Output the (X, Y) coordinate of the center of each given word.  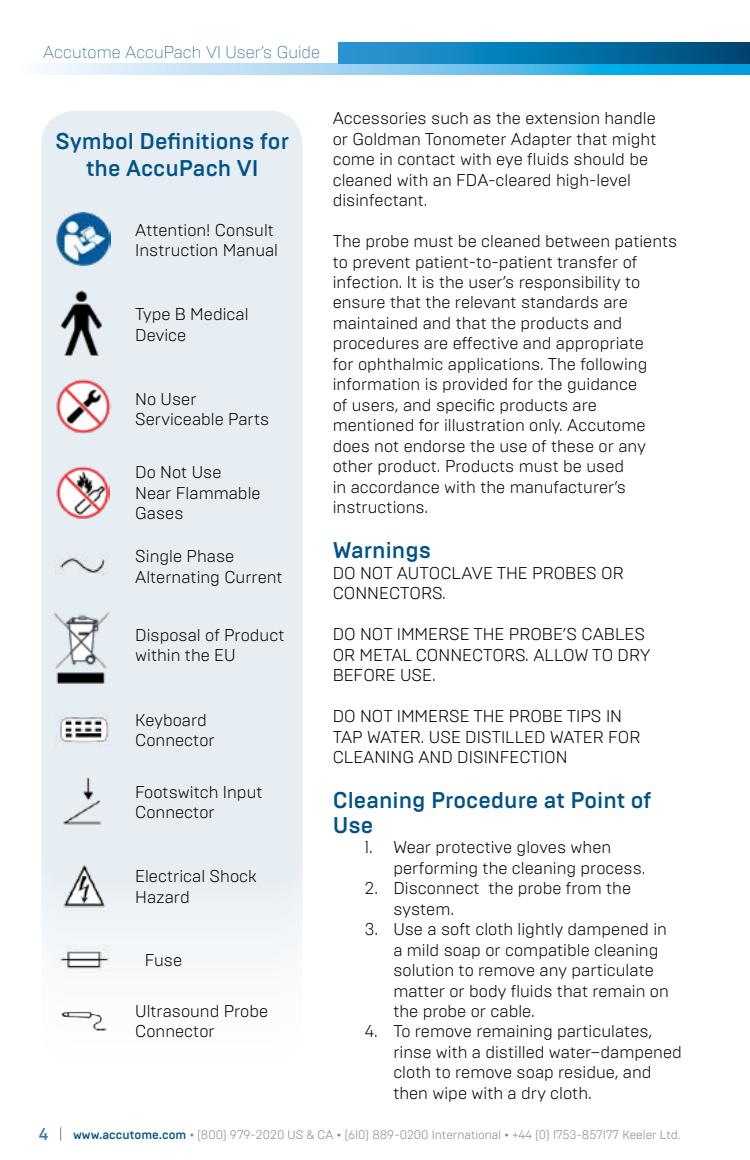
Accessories (379, 118)
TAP (347, 737)
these (572, 446)
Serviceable (179, 419)
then (410, 1093)
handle (630, 118)
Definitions (197, 141)
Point (598, 800)
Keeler (639, 1135)
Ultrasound (177, 1011)
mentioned (373, 425)
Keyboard (171, 721)
